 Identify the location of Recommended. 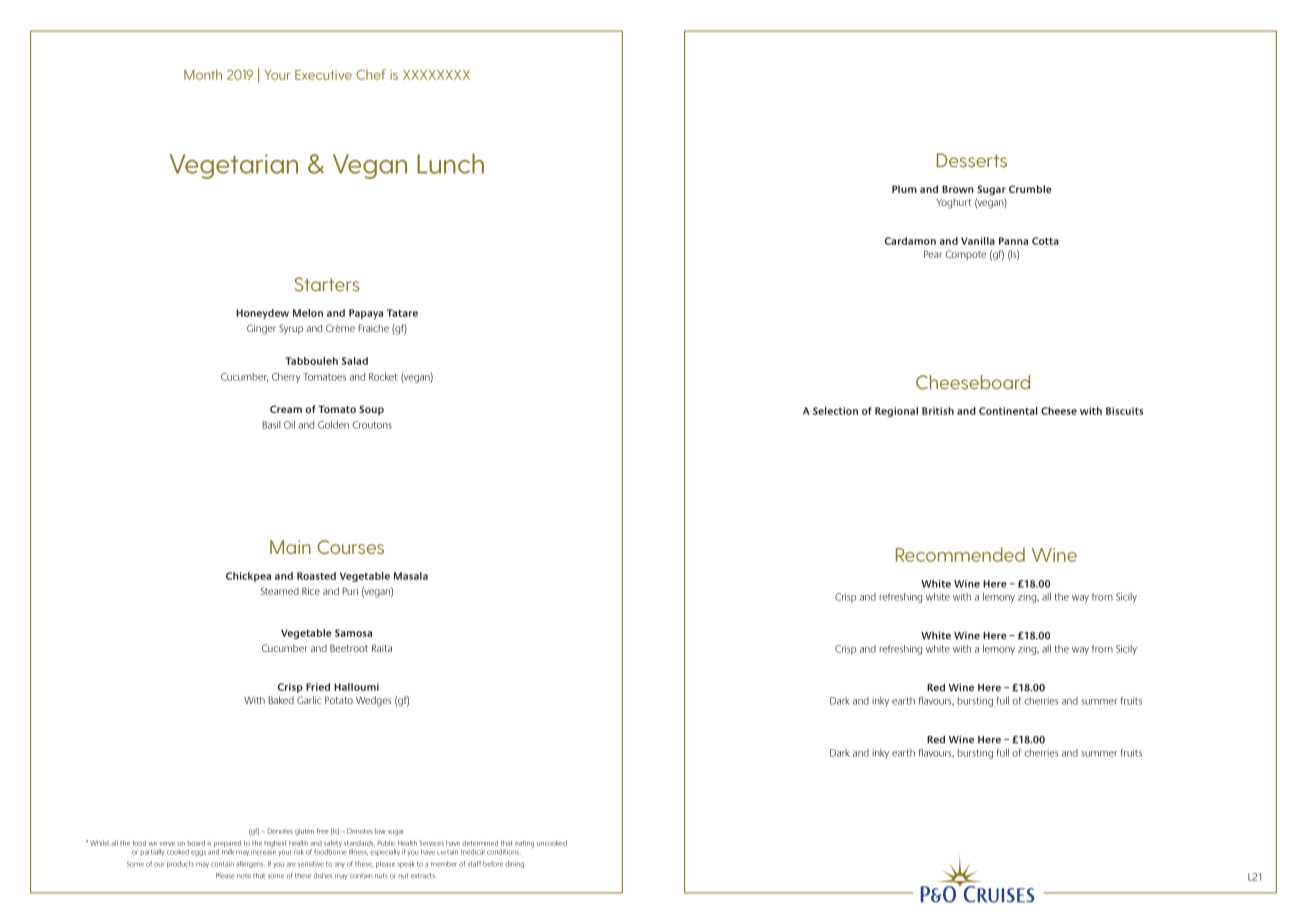
(960, 554).
